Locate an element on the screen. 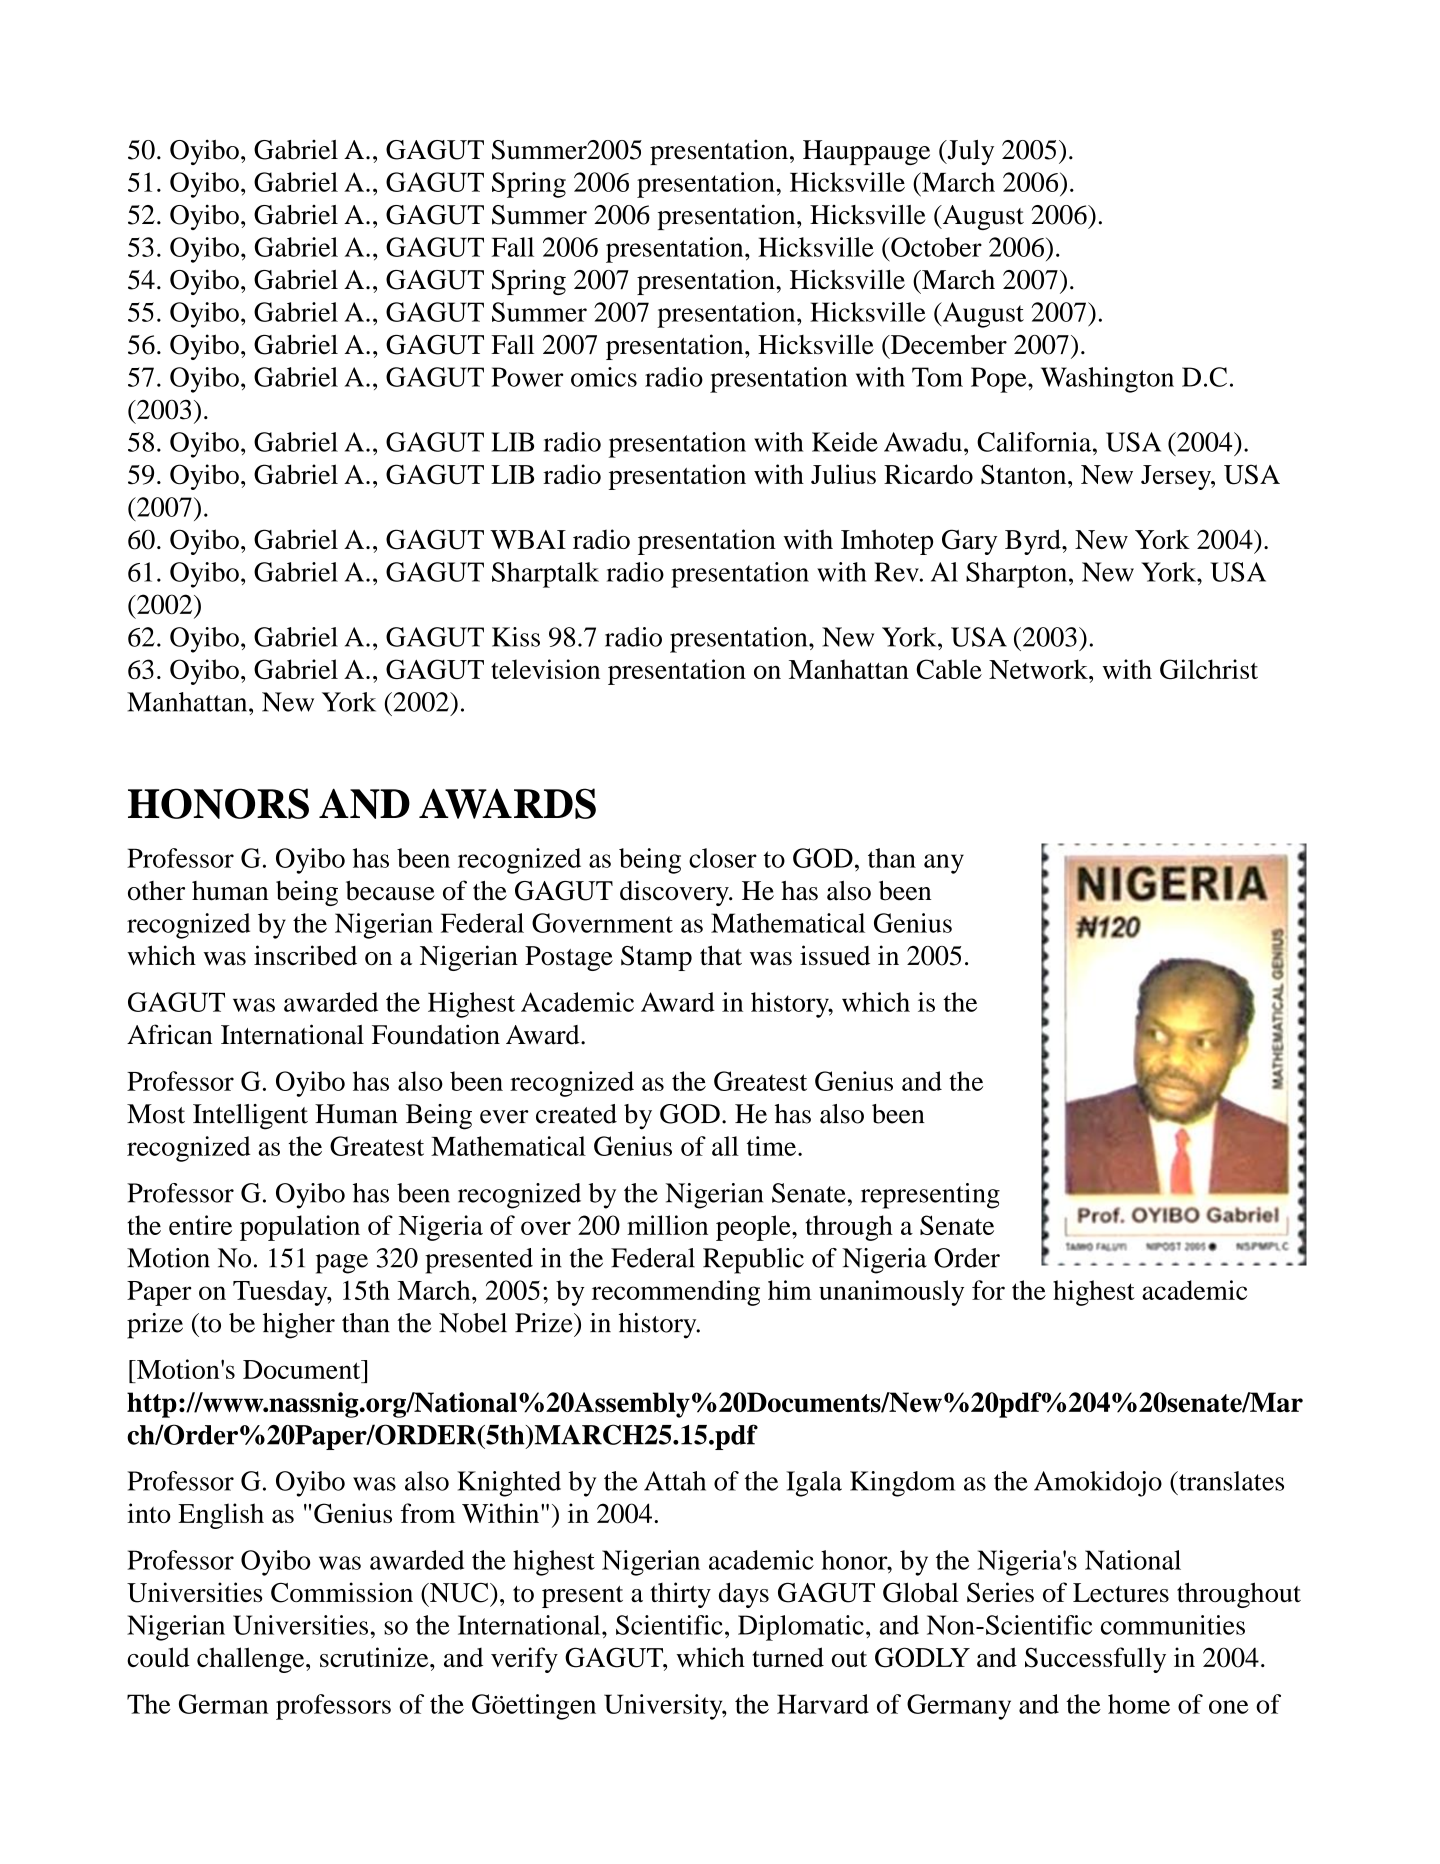  Power is located at coordinates (527, 377).
